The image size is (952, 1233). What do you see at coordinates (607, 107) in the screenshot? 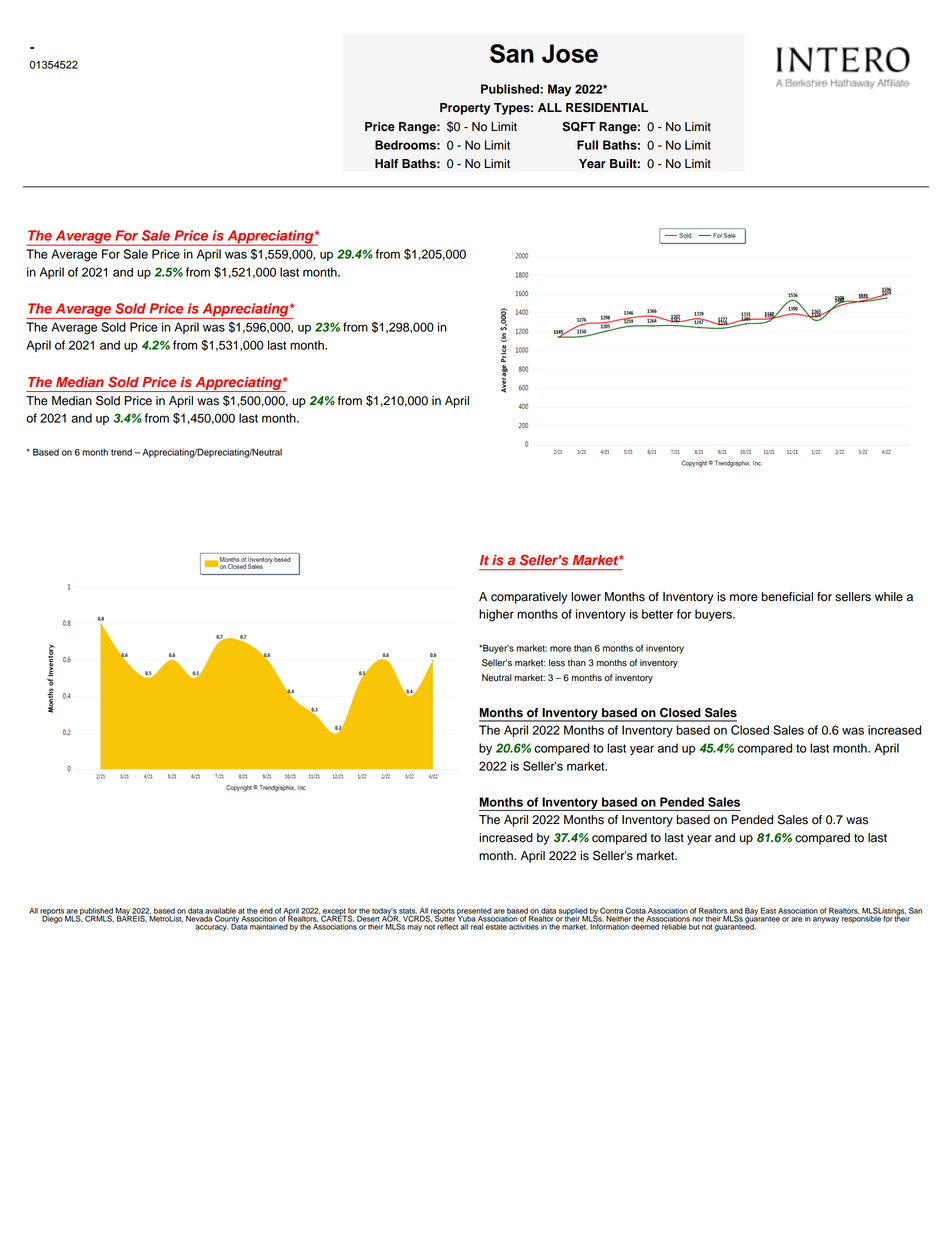
I see `RESIDENTIAL` at bounding box center [607, 107].
